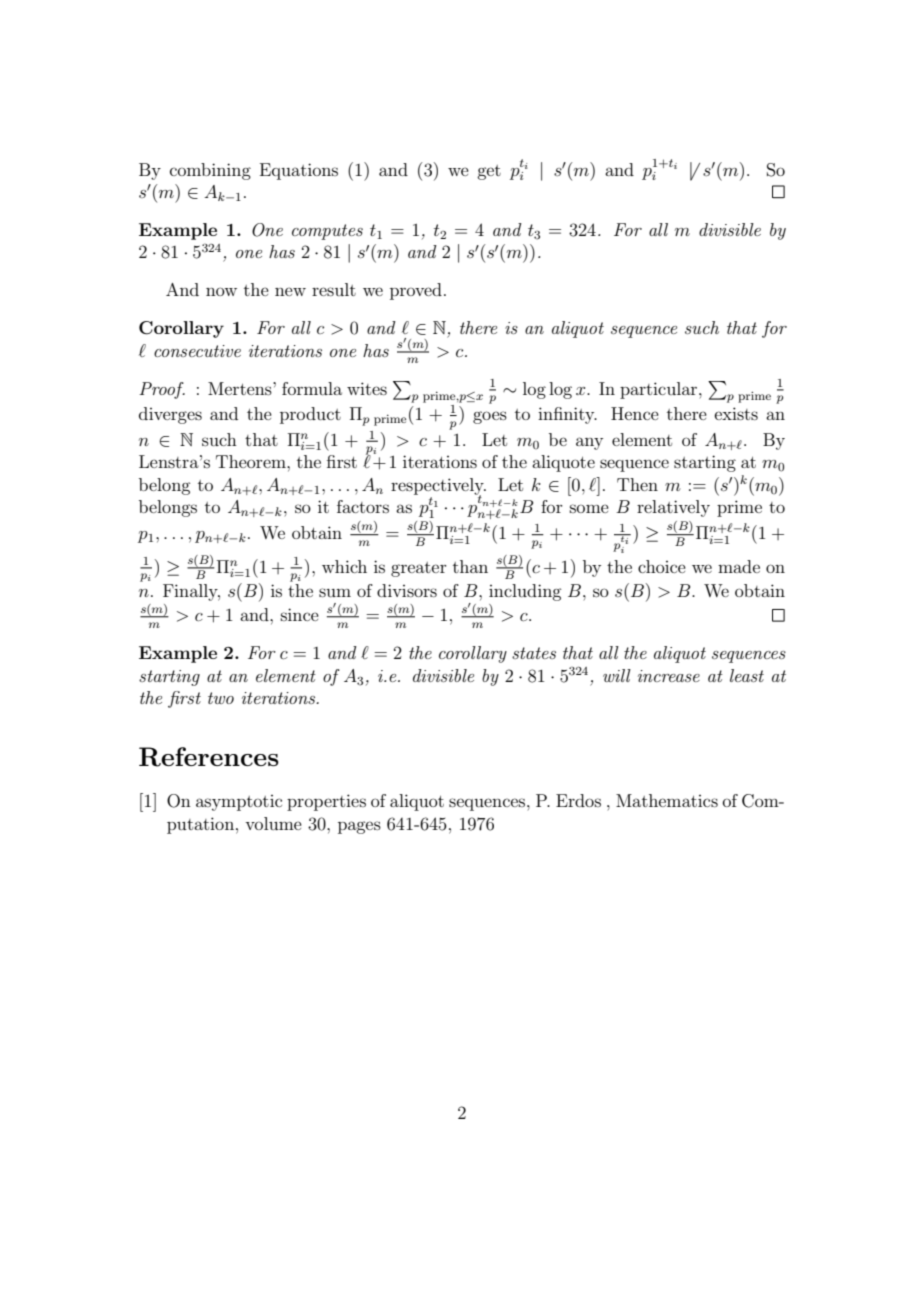 The image size is (924, 1308). What do you see at coordinates (241, 388) in the document?
I see `Mertens` at bounding box center [241, 388].
